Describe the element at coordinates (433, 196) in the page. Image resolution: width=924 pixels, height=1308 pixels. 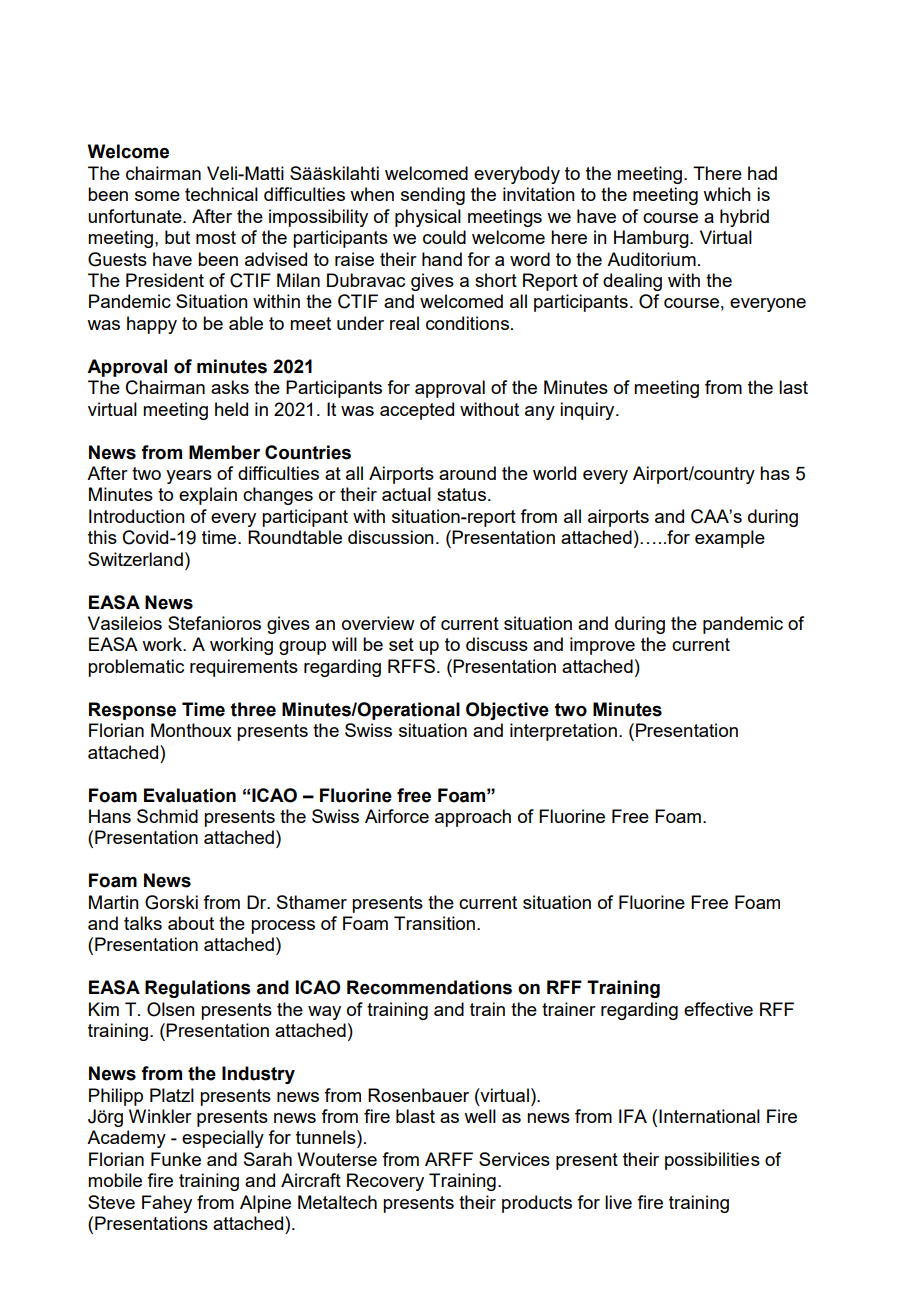
I see `sending` at that location.
